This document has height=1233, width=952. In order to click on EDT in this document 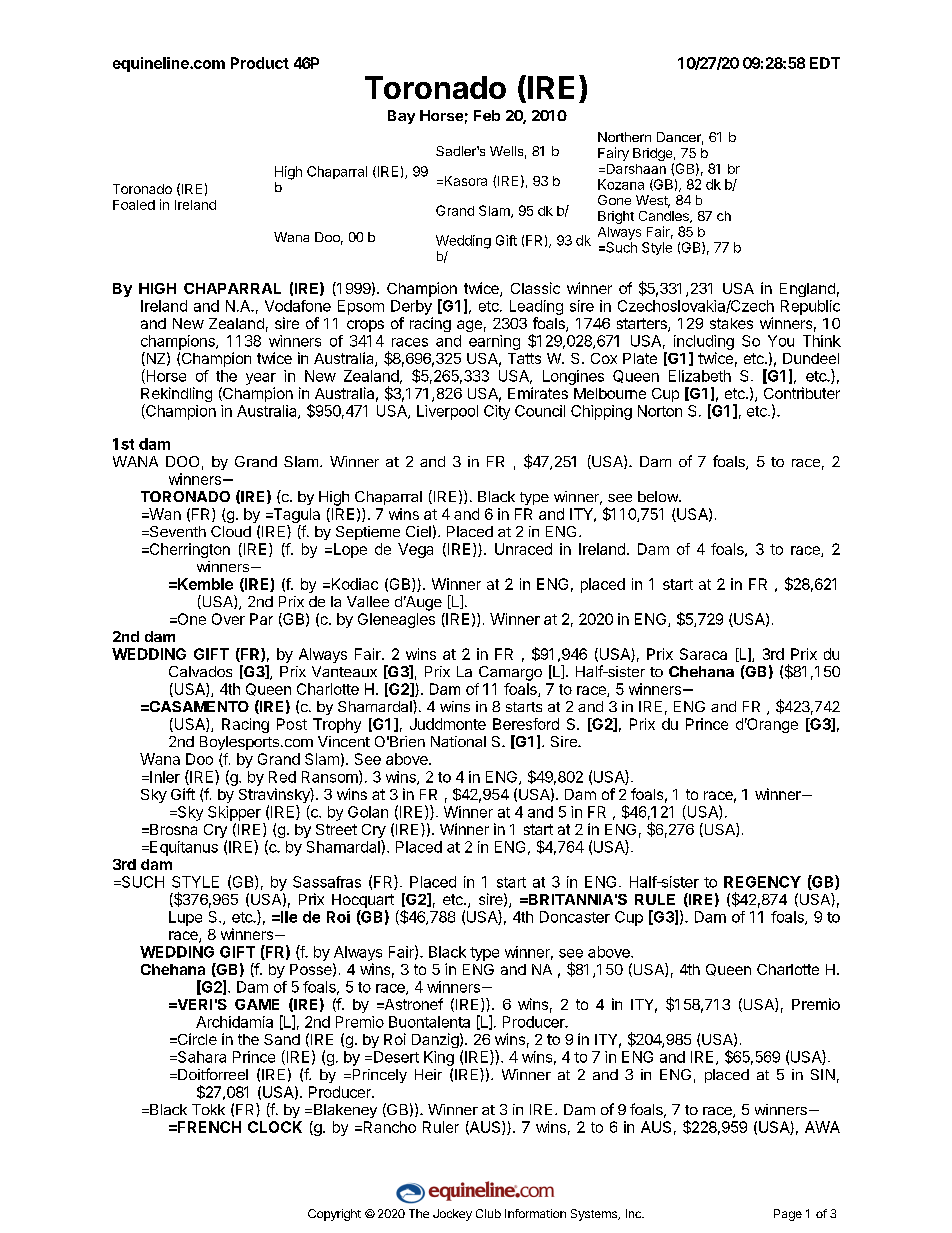, I will do `click(825, 63)`.
